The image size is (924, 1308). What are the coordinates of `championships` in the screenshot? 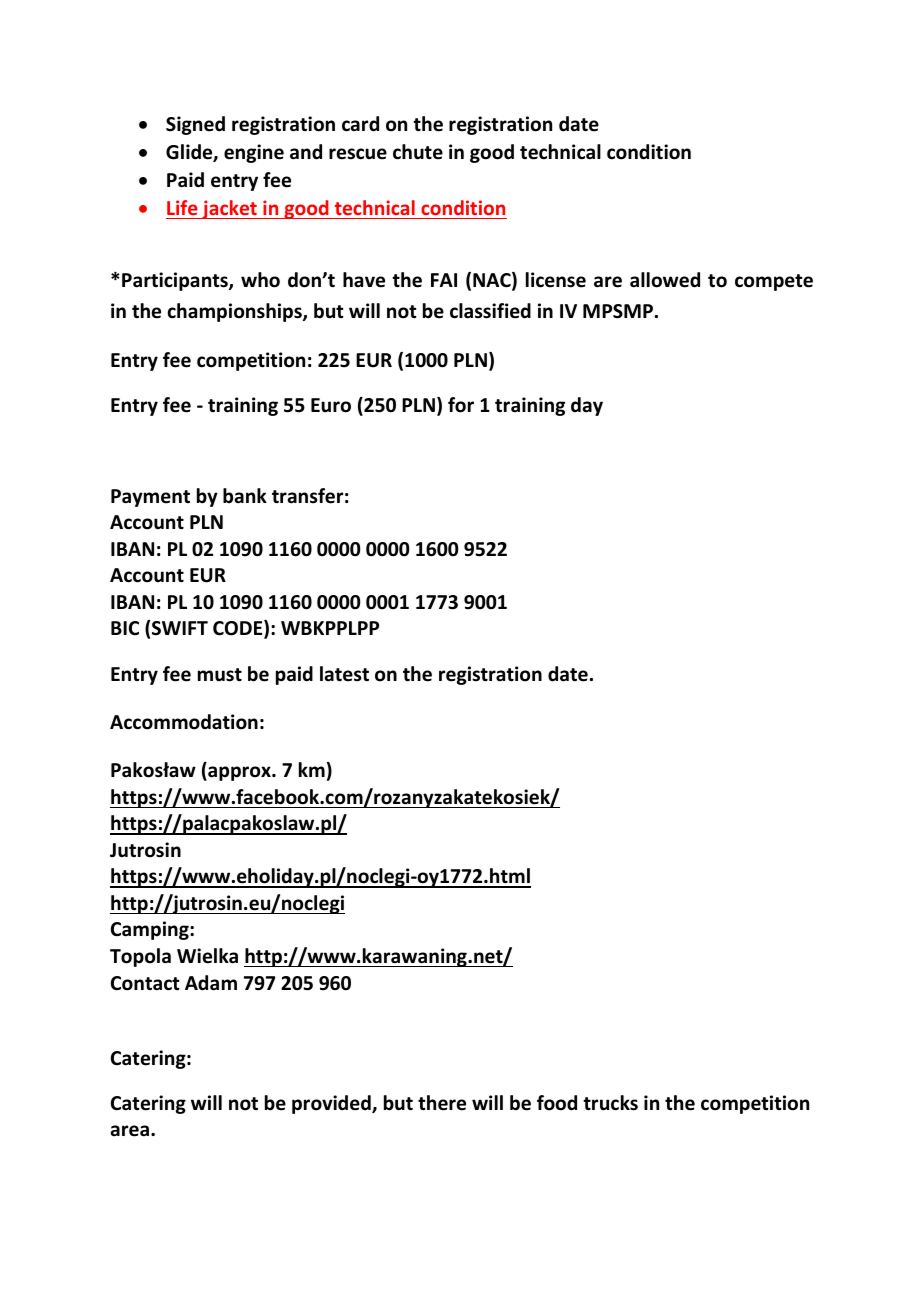 It's located at (235, 312).
